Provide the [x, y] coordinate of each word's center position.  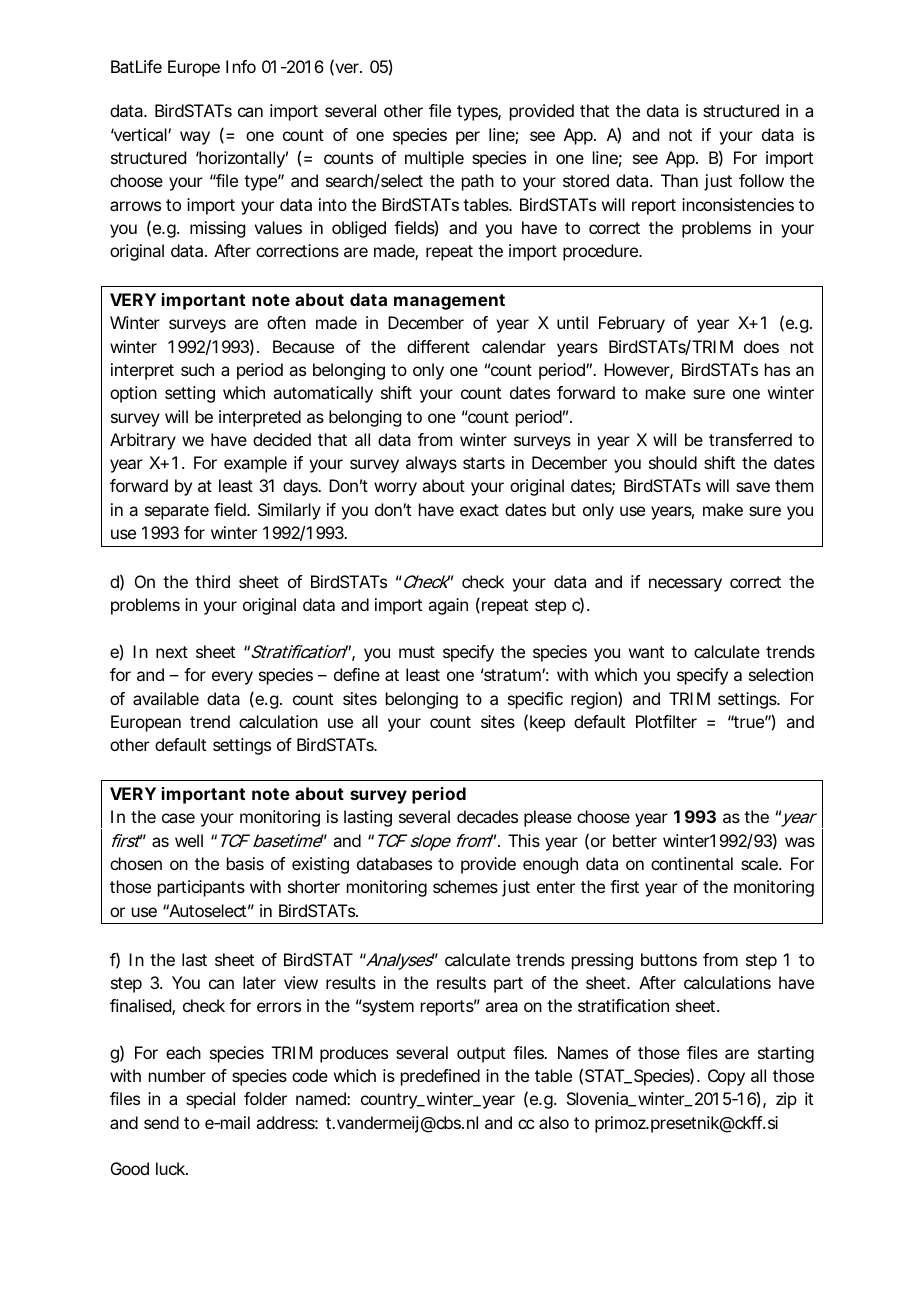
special [210, 1100]
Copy [726, 1077]
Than [679, 180]
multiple [434, 159]
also [554, 1122]
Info [241, 66]
